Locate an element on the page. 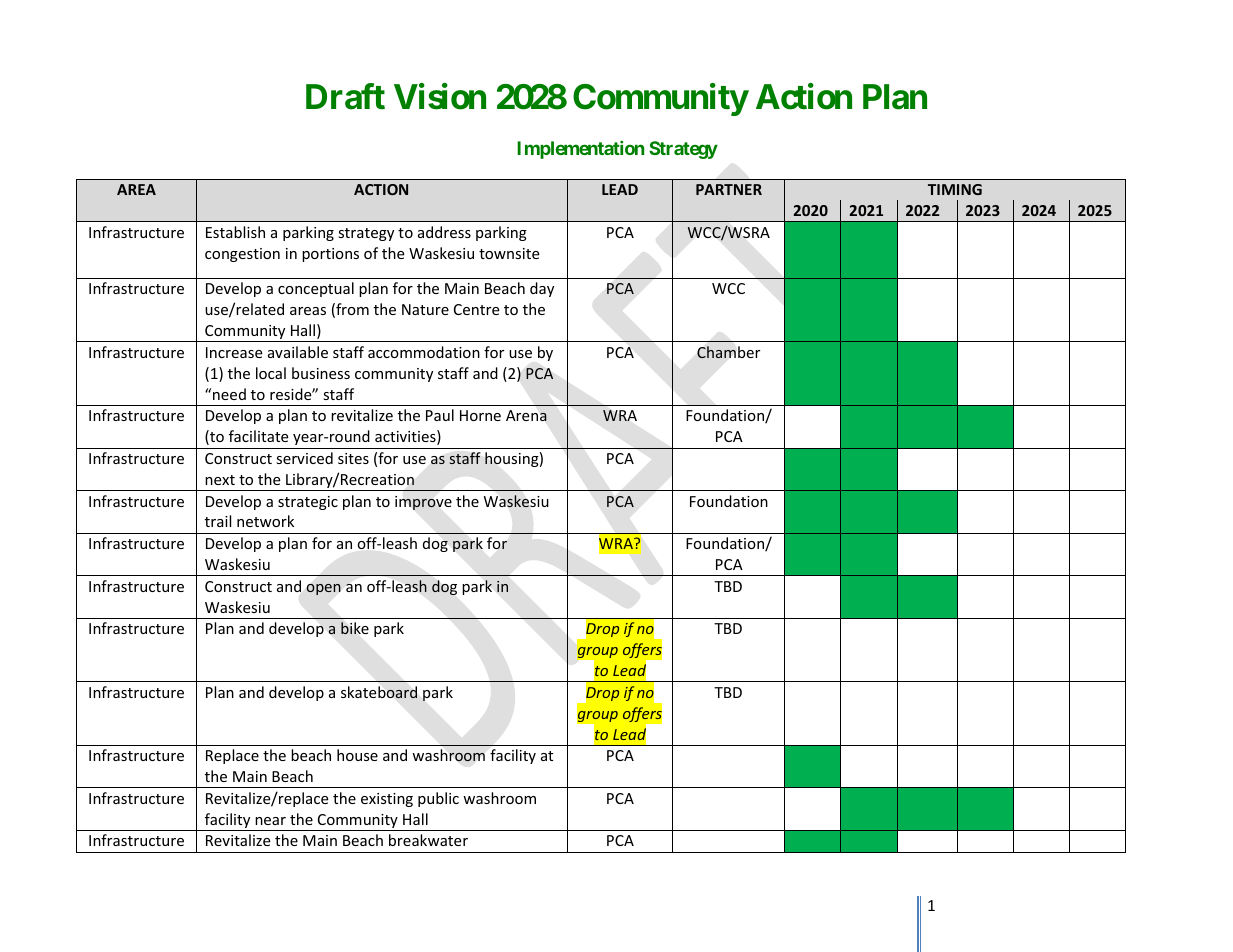  Draft is located at coordinates (345, 96).
